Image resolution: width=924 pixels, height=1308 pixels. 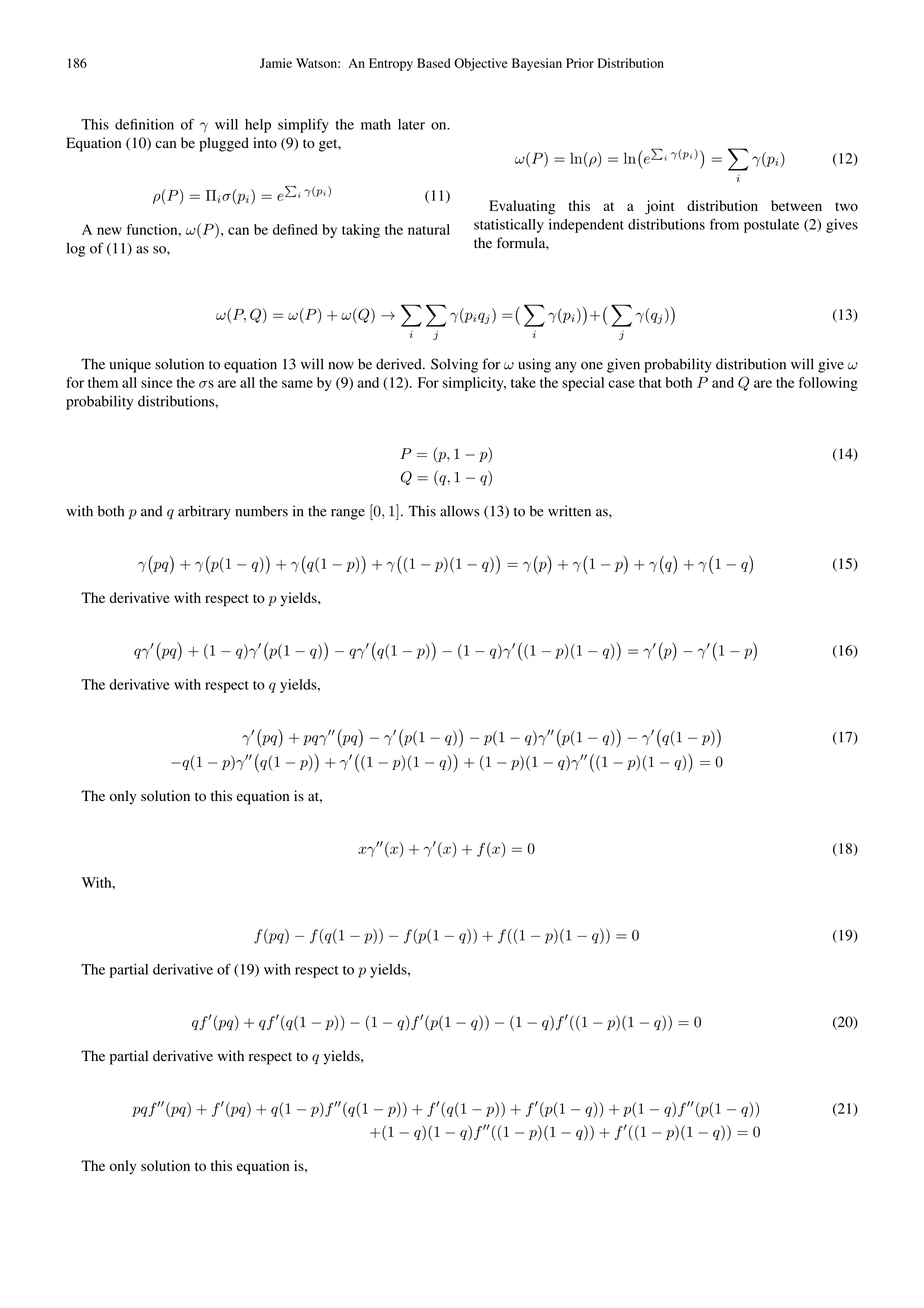 I want to click on natural, so click(x=429, y=229).
